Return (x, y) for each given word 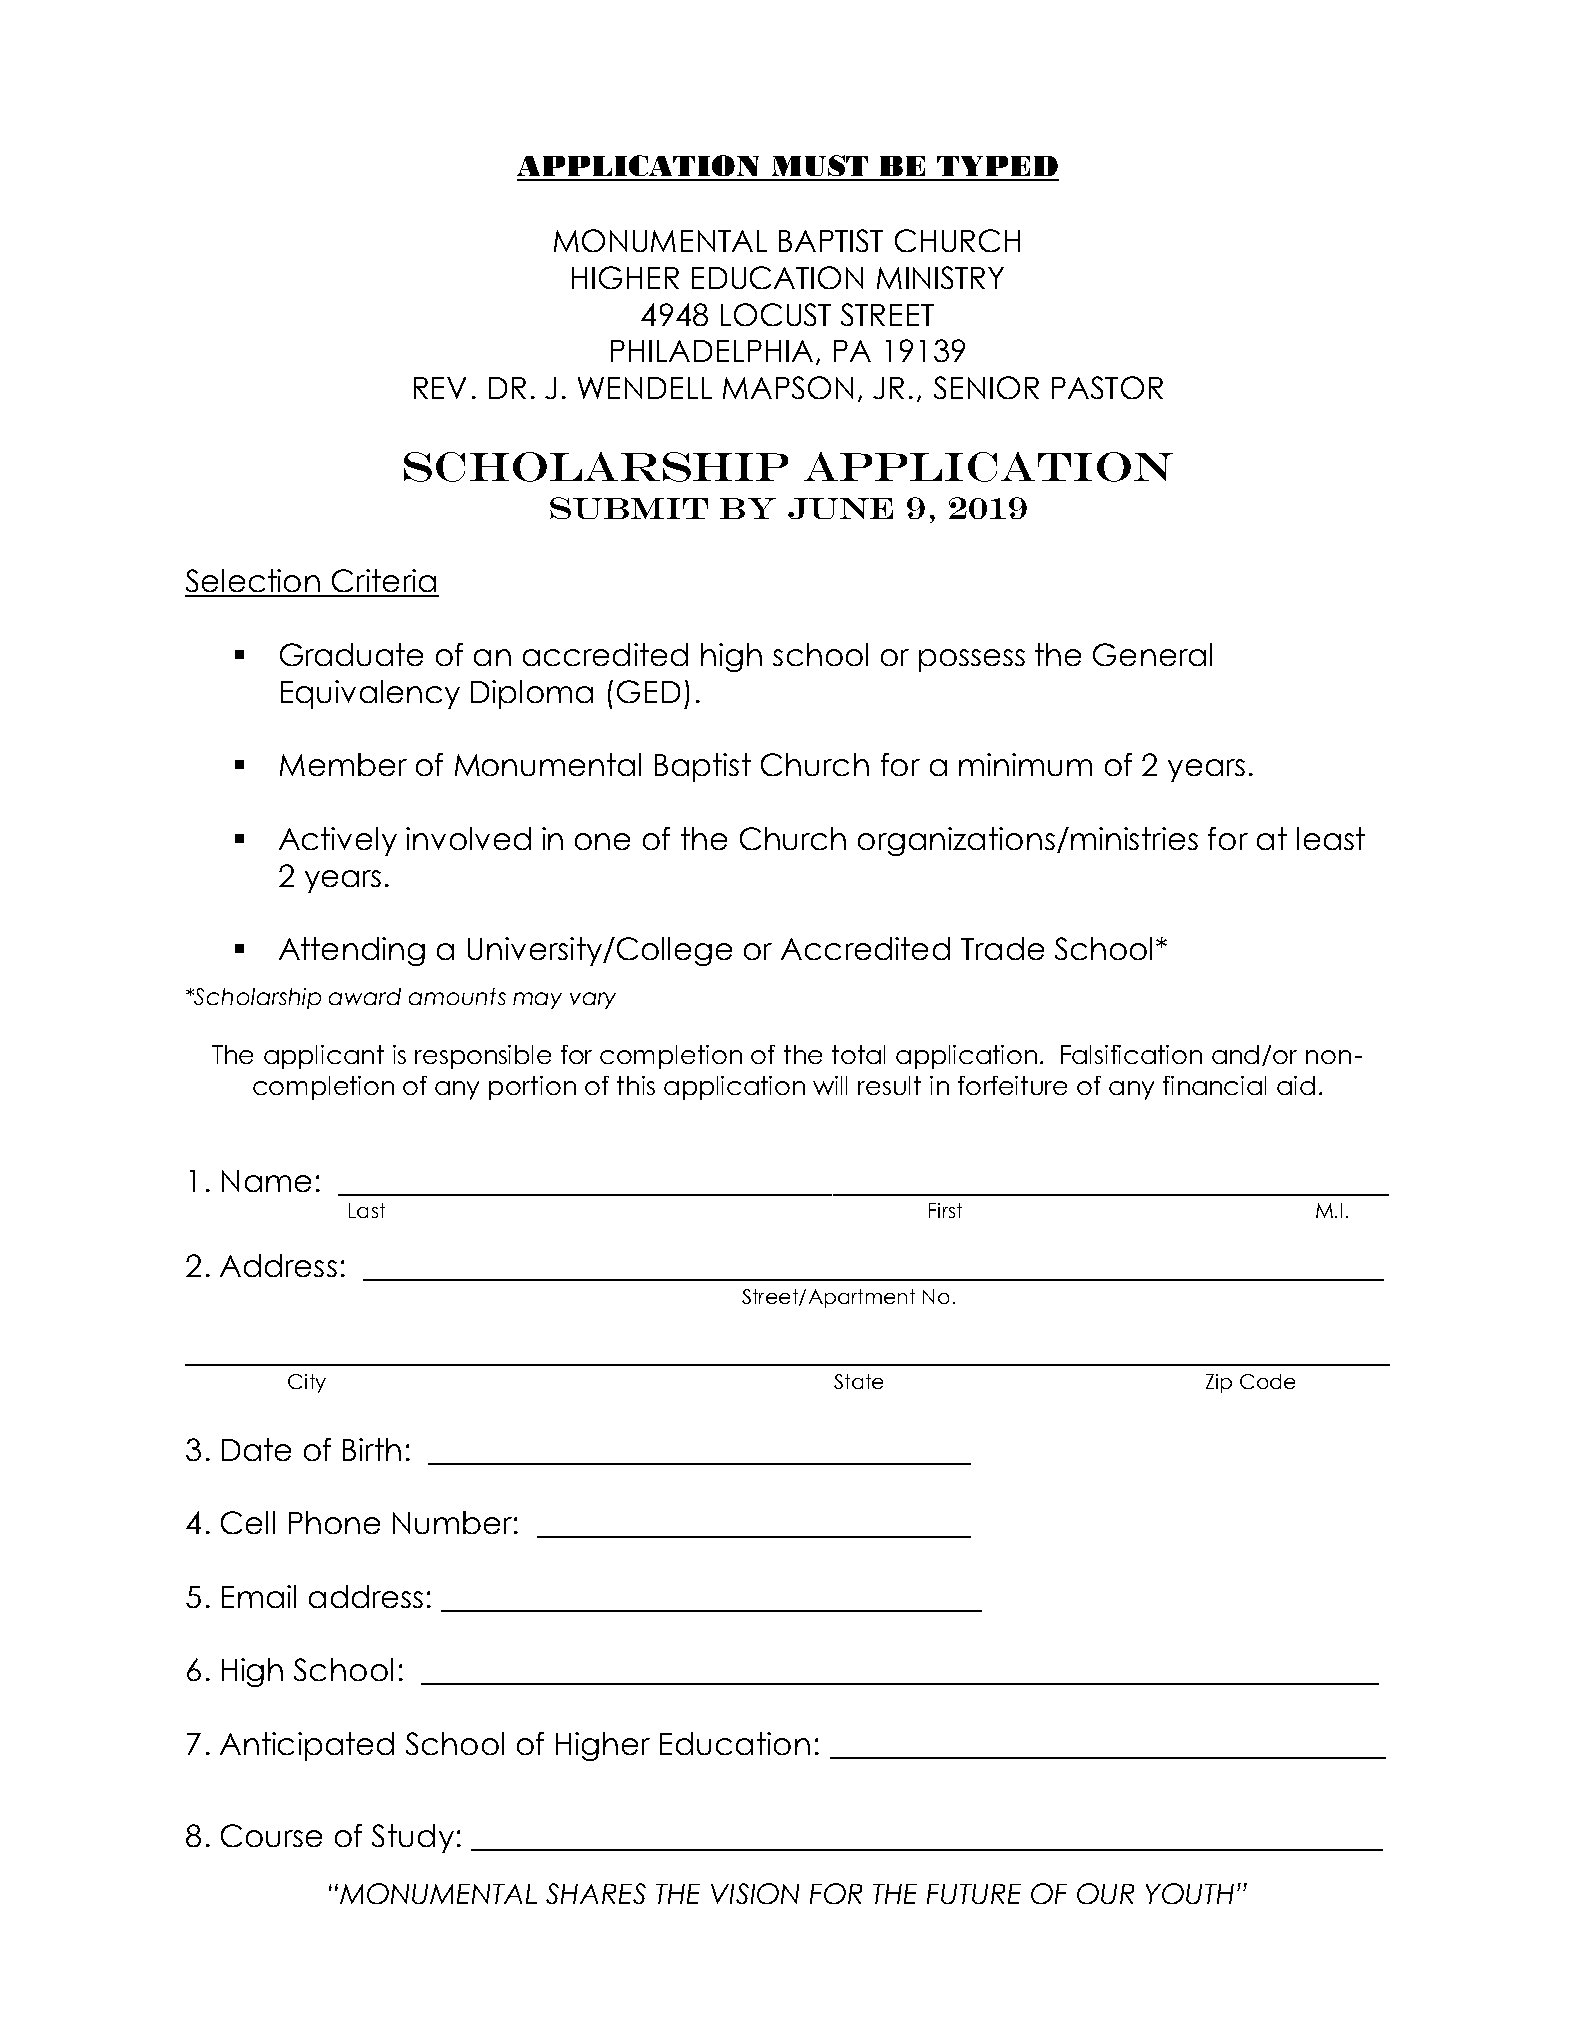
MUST (820, 167)
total (858, 1054)
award (365, 996)
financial (1214, 1085)
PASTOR (1107, 387)
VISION (755, 1893)
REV (440, 388)
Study (413, 1838)
